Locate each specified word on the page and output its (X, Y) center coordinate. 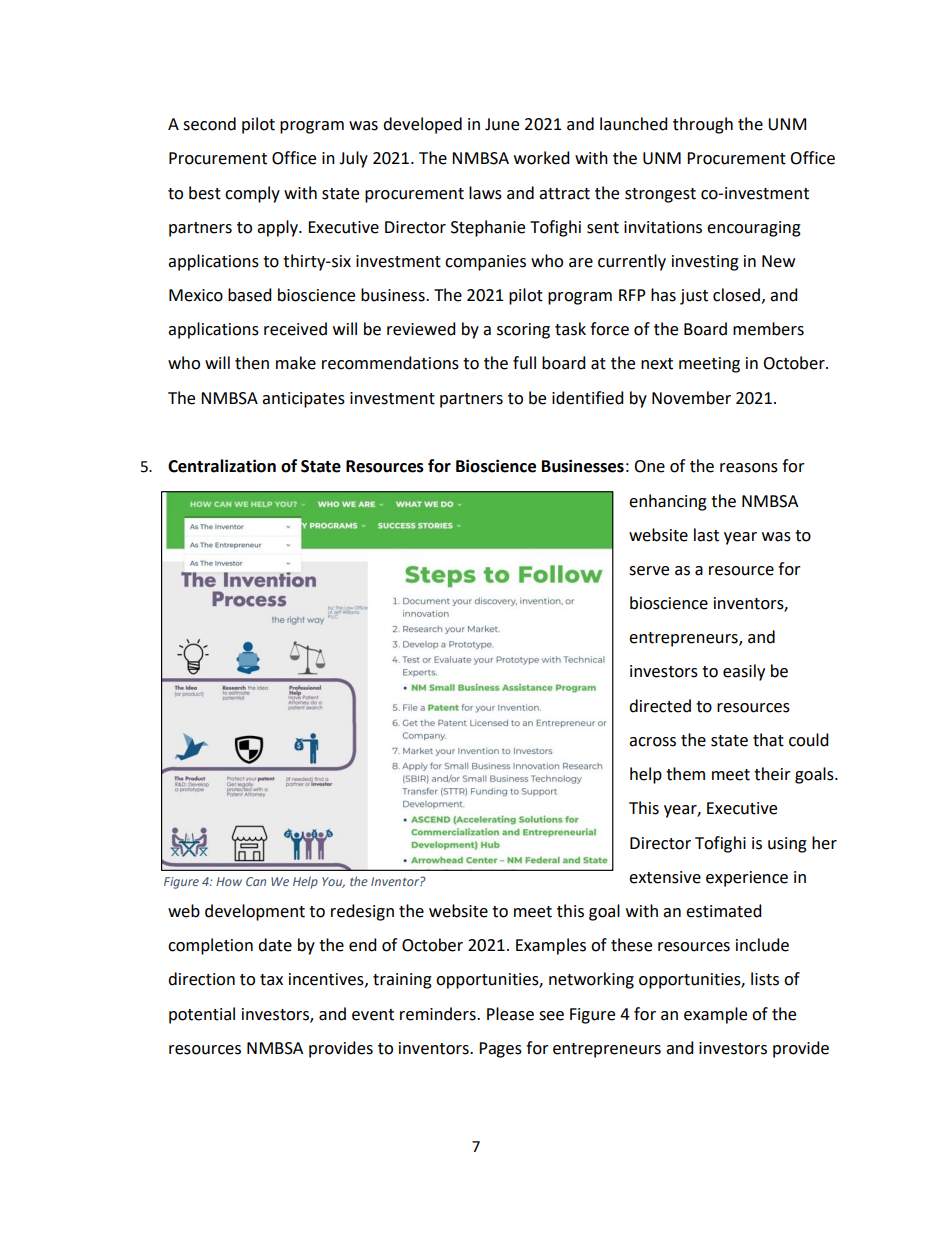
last (706, 535)
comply (252, 194)
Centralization (222, 466)
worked (542, 158)
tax (271, 980)
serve (649, 571)
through (703, 125)
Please (510, 1014)
